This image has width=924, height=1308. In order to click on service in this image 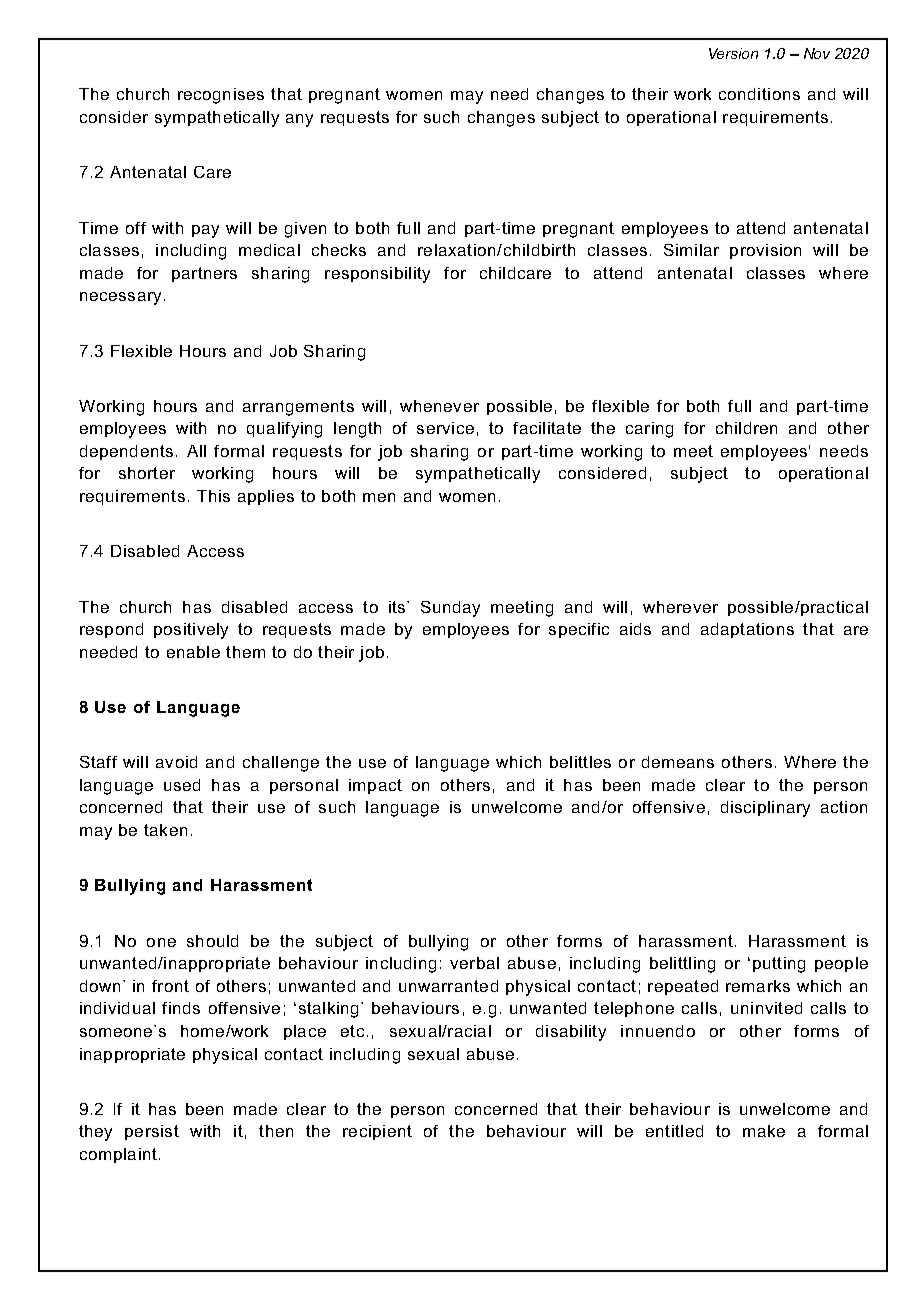, I will do `click(445, 428)`.
